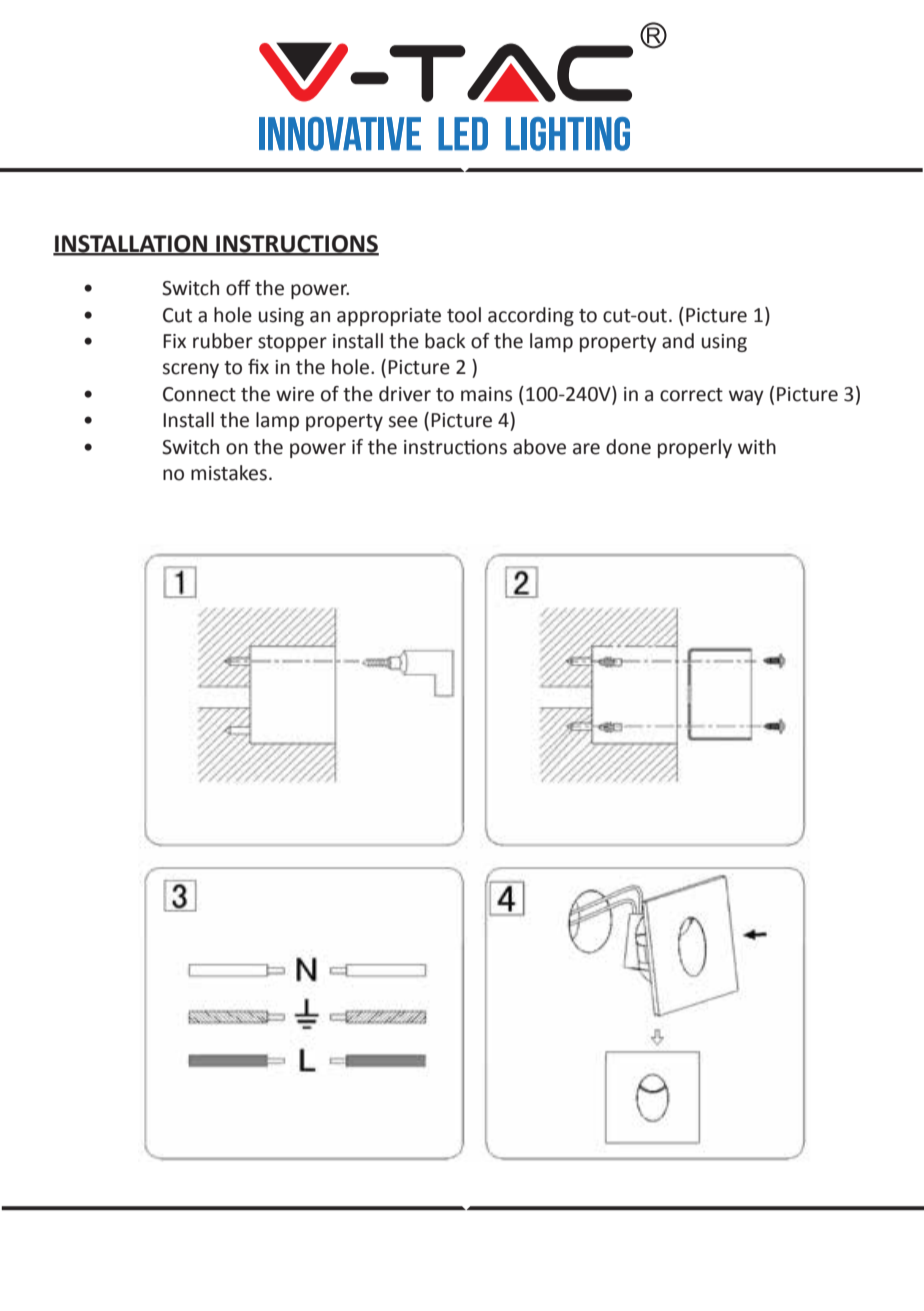 This document has height=1311, width=924. I want to click on above, so click(539, 447).
